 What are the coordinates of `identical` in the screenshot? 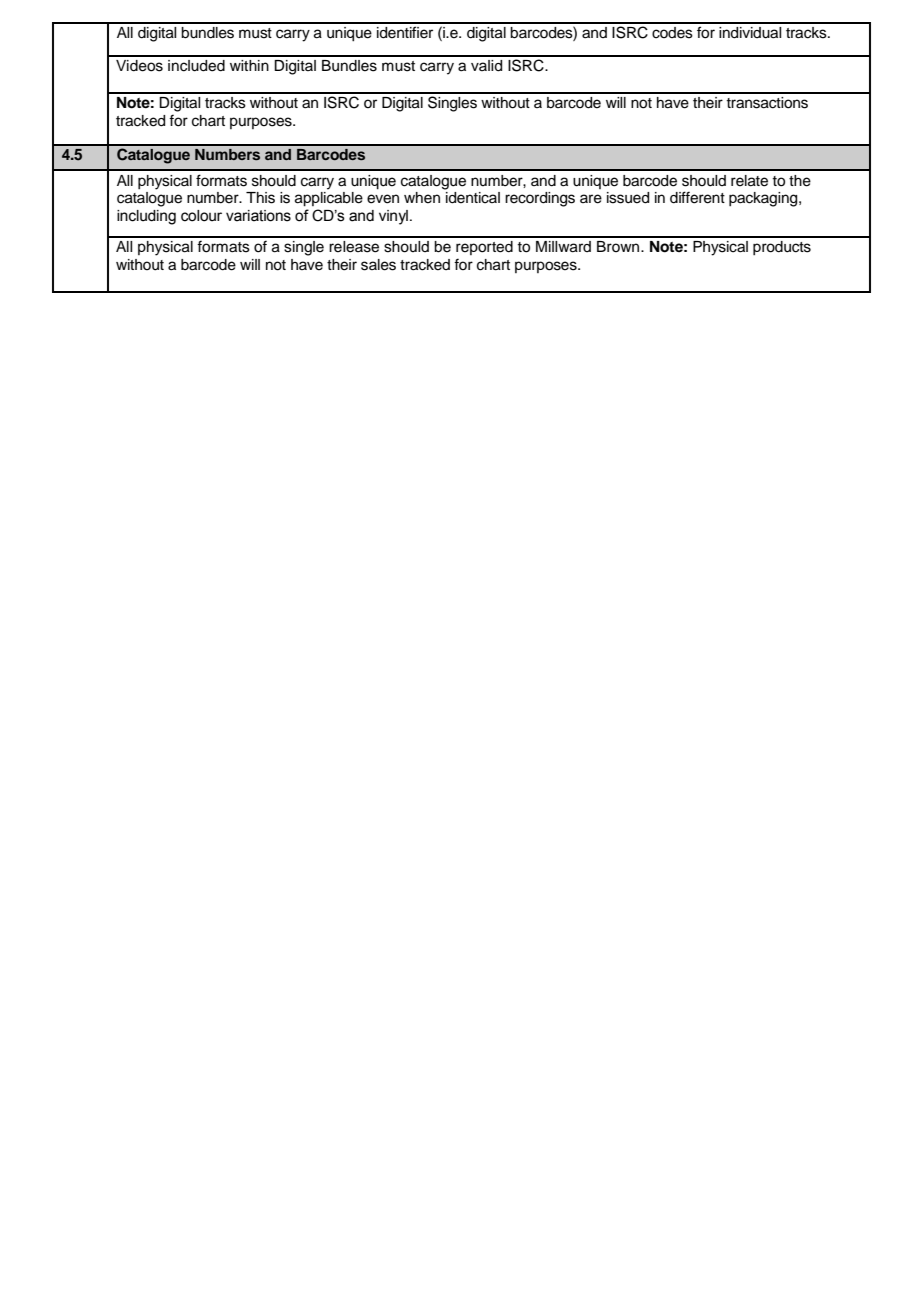 It's located at (473, 198).
